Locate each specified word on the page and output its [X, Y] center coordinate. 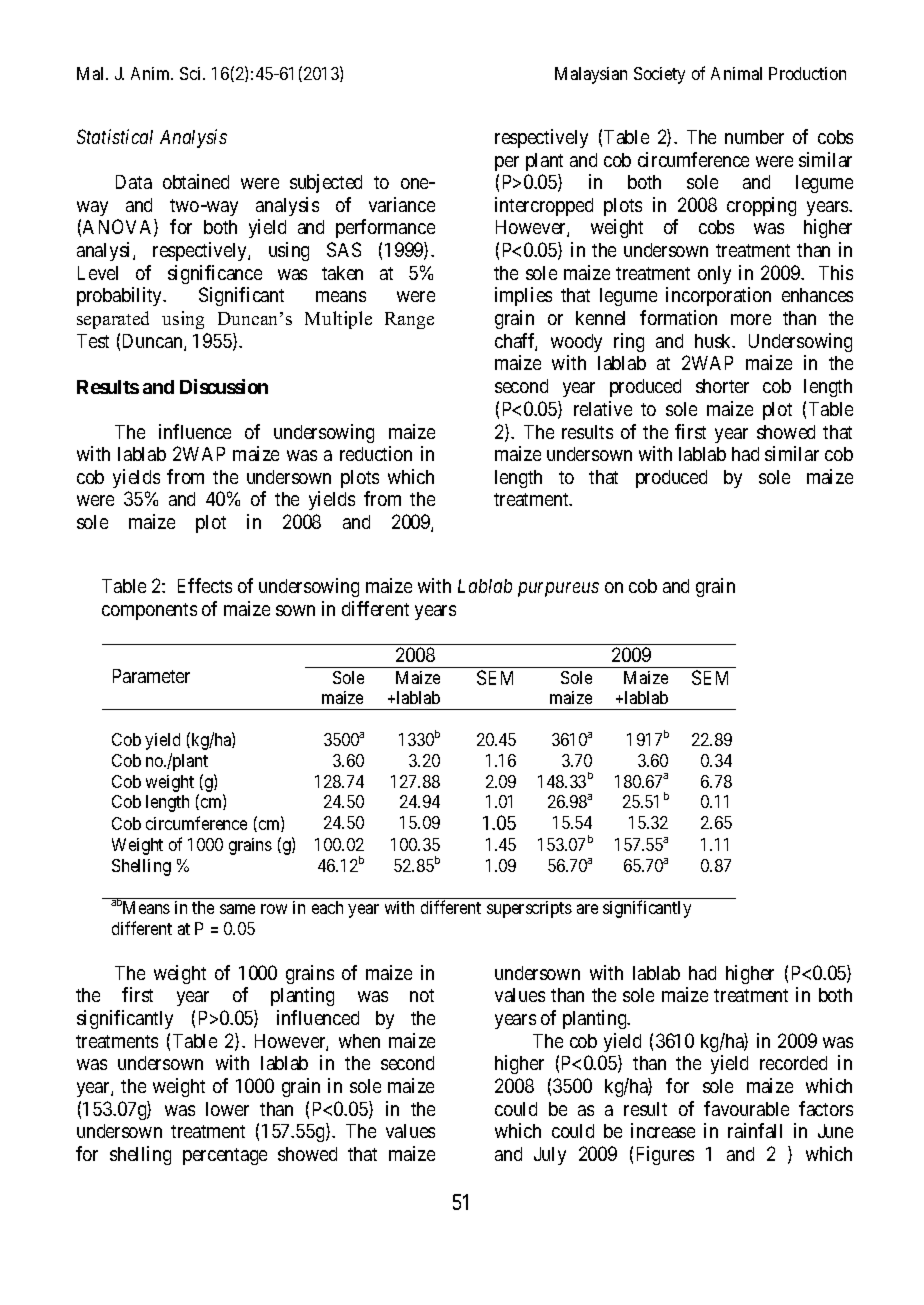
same [237, 909]
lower [227, 1109]
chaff [516, 342]
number [754, 137]
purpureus [558, 589]
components [149, 611]
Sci [192, 73]
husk [714, 341]
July [550, 1156]
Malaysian [591, 75]
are [587, 909]
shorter [722, 386]
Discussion [224, 386]
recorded [793, 1063]
